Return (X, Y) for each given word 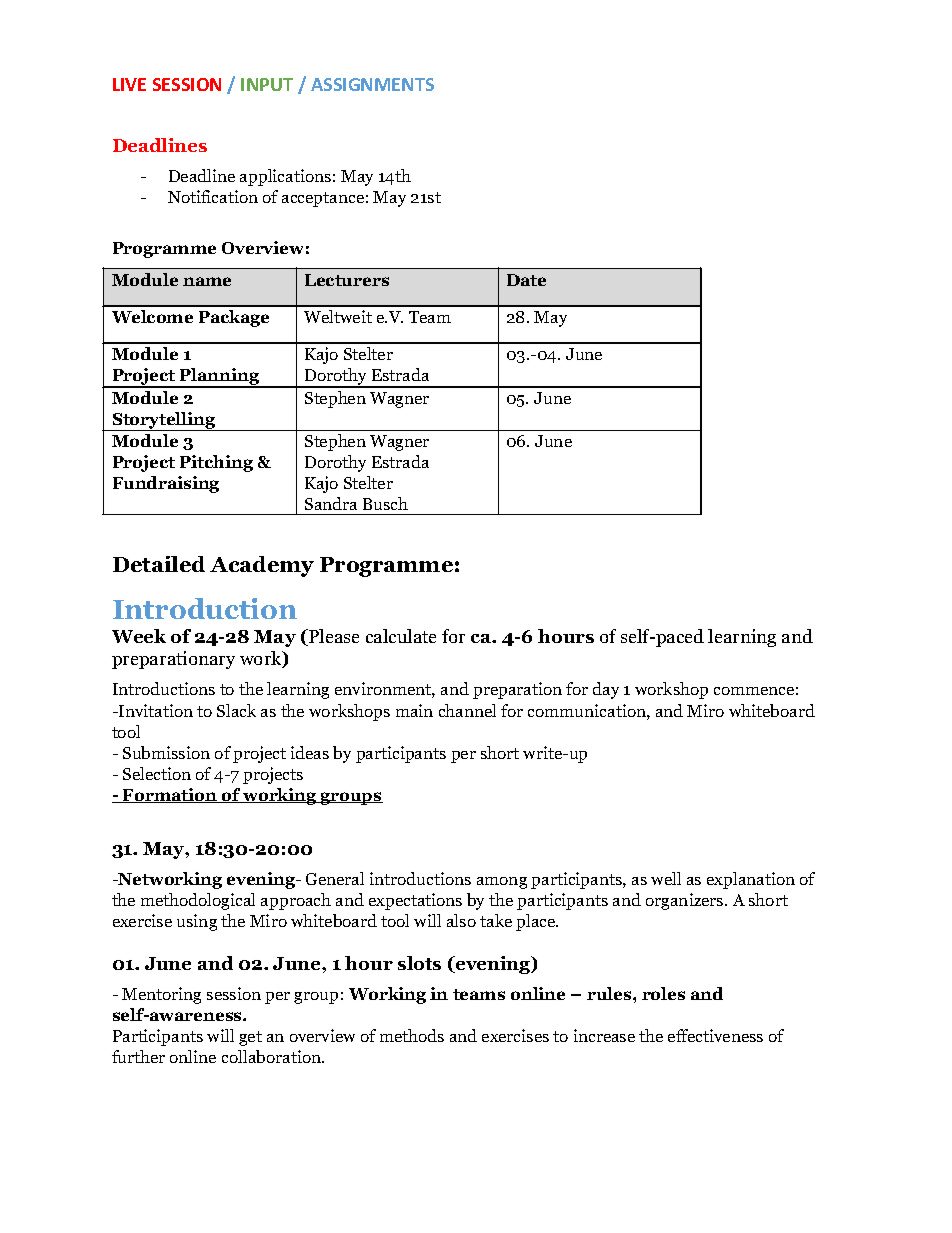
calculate (401, 636)
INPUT (267, 84)
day (606, 690)
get (250, 1038)
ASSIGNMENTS (372, 84)
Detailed (159, 564)
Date (526, 280)
